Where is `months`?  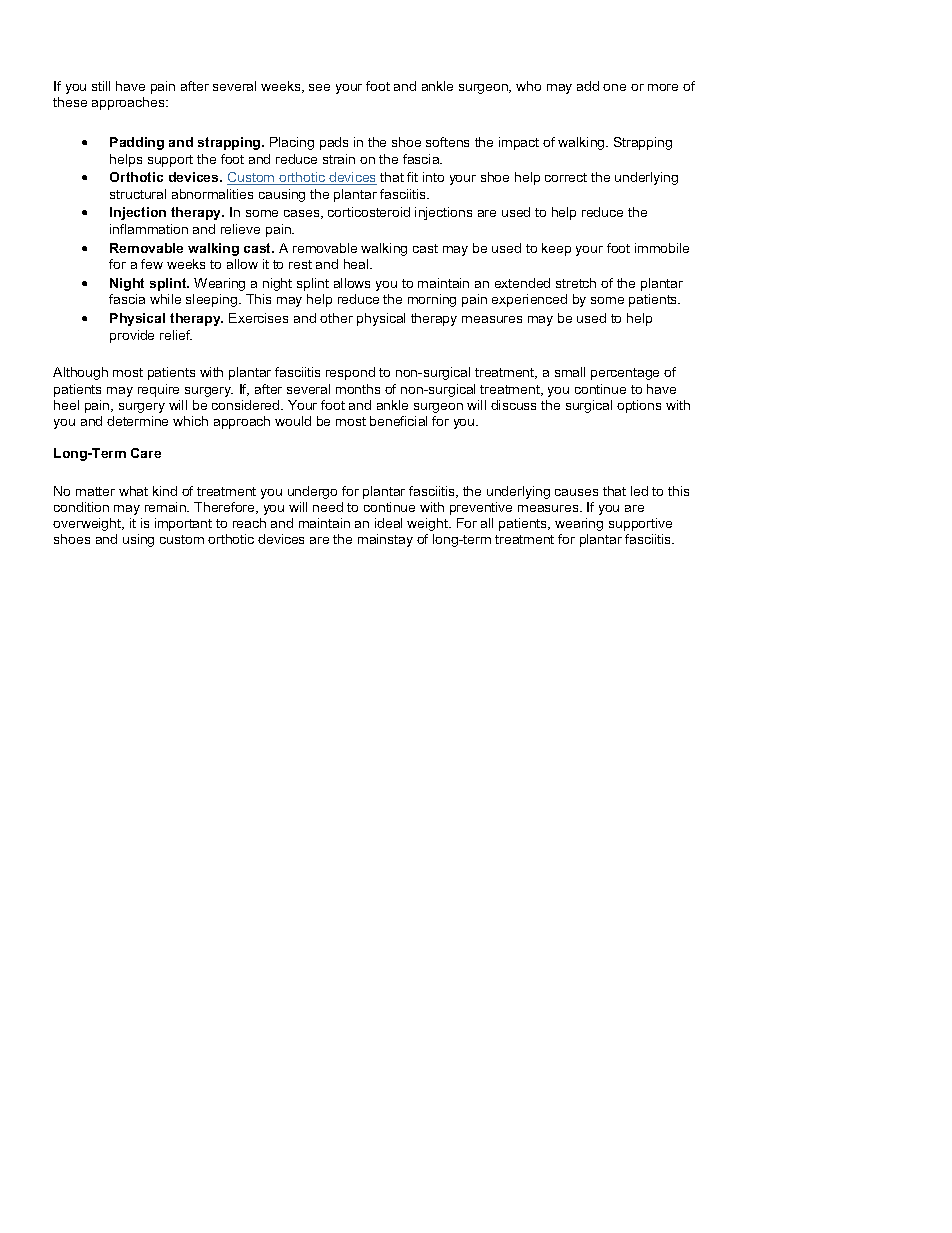
months is located at coordinates (358, 389).
